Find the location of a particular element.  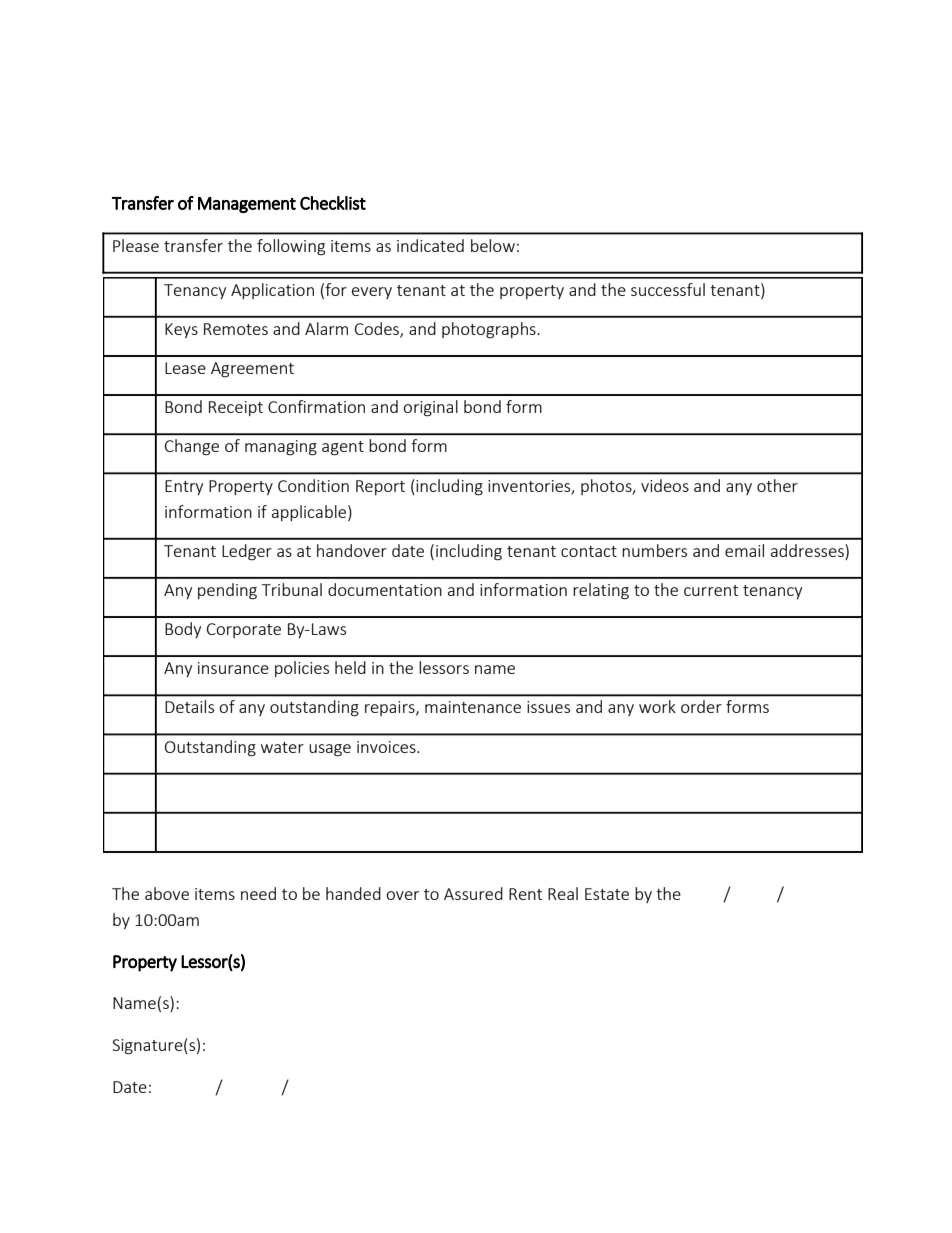

Agreement is located at coordinates (252, 370).
